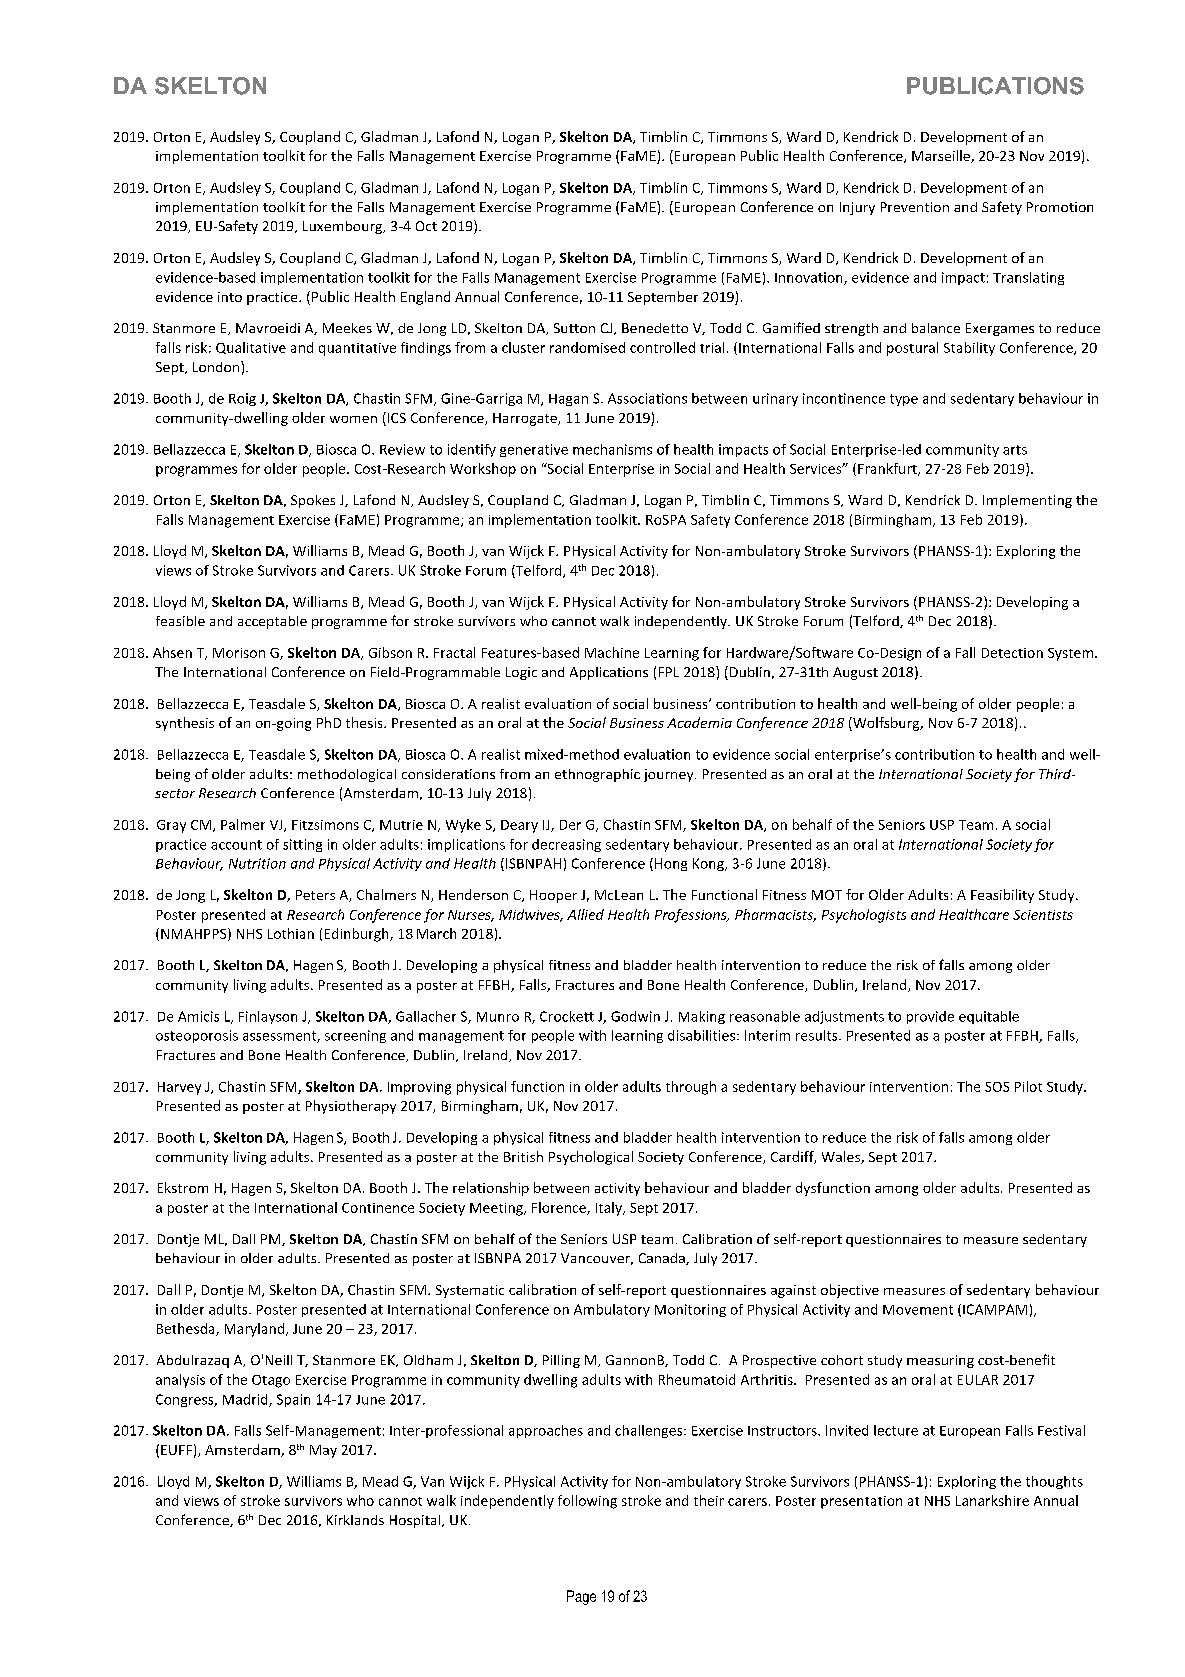 The image size is (1185, 1677). I want to click on SOS, so click(997, 1087).
